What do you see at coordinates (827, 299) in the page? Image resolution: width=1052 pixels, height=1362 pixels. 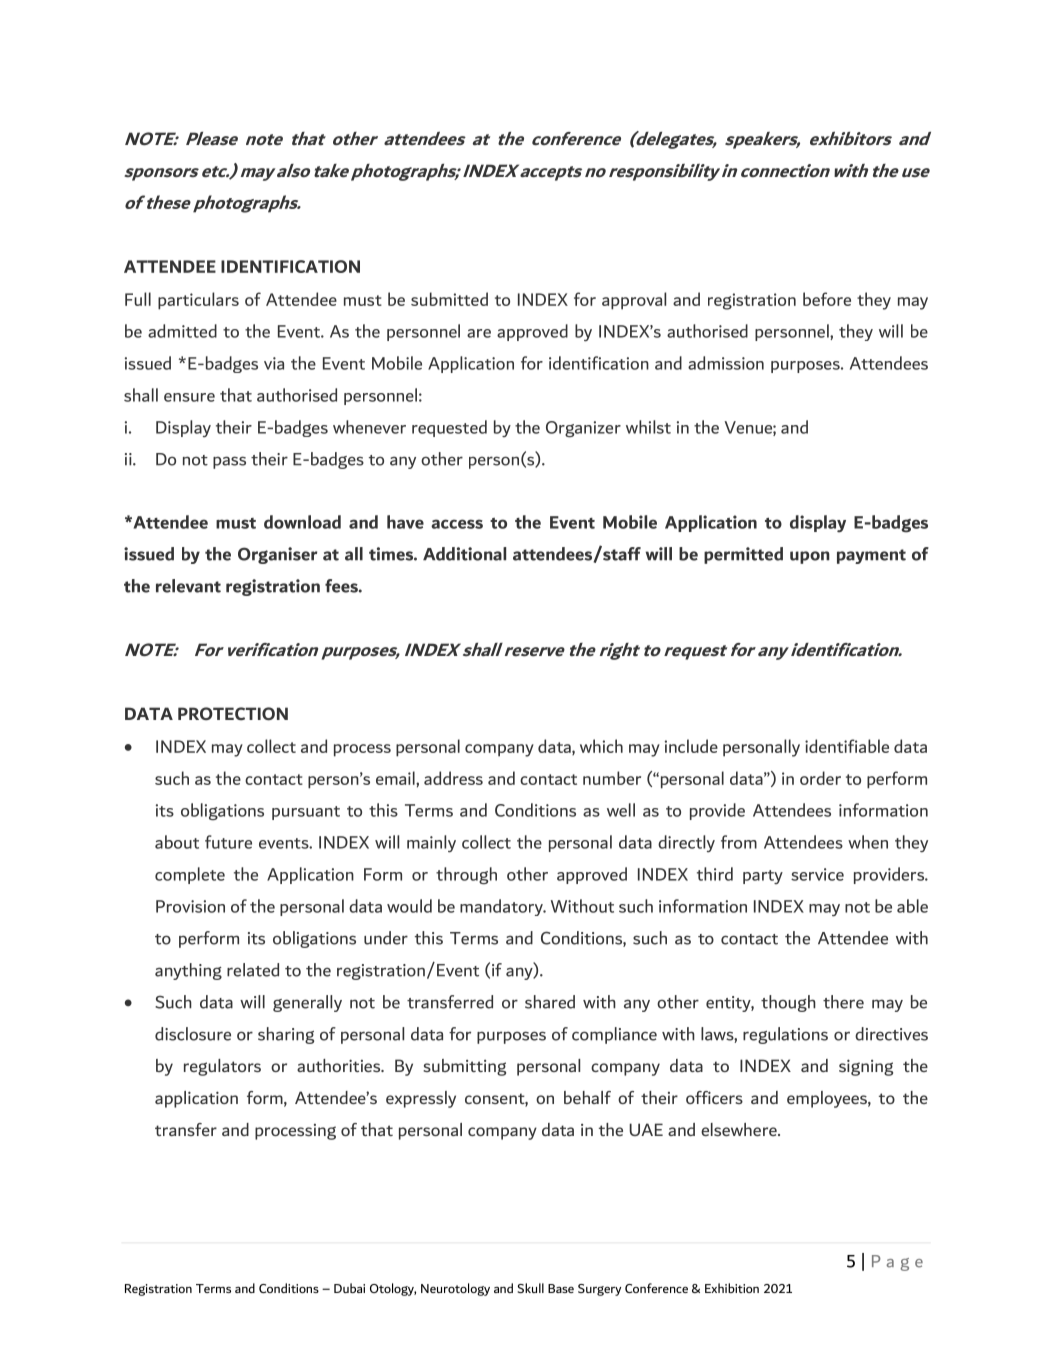 I see `before` at bounding box center [827, 299].
